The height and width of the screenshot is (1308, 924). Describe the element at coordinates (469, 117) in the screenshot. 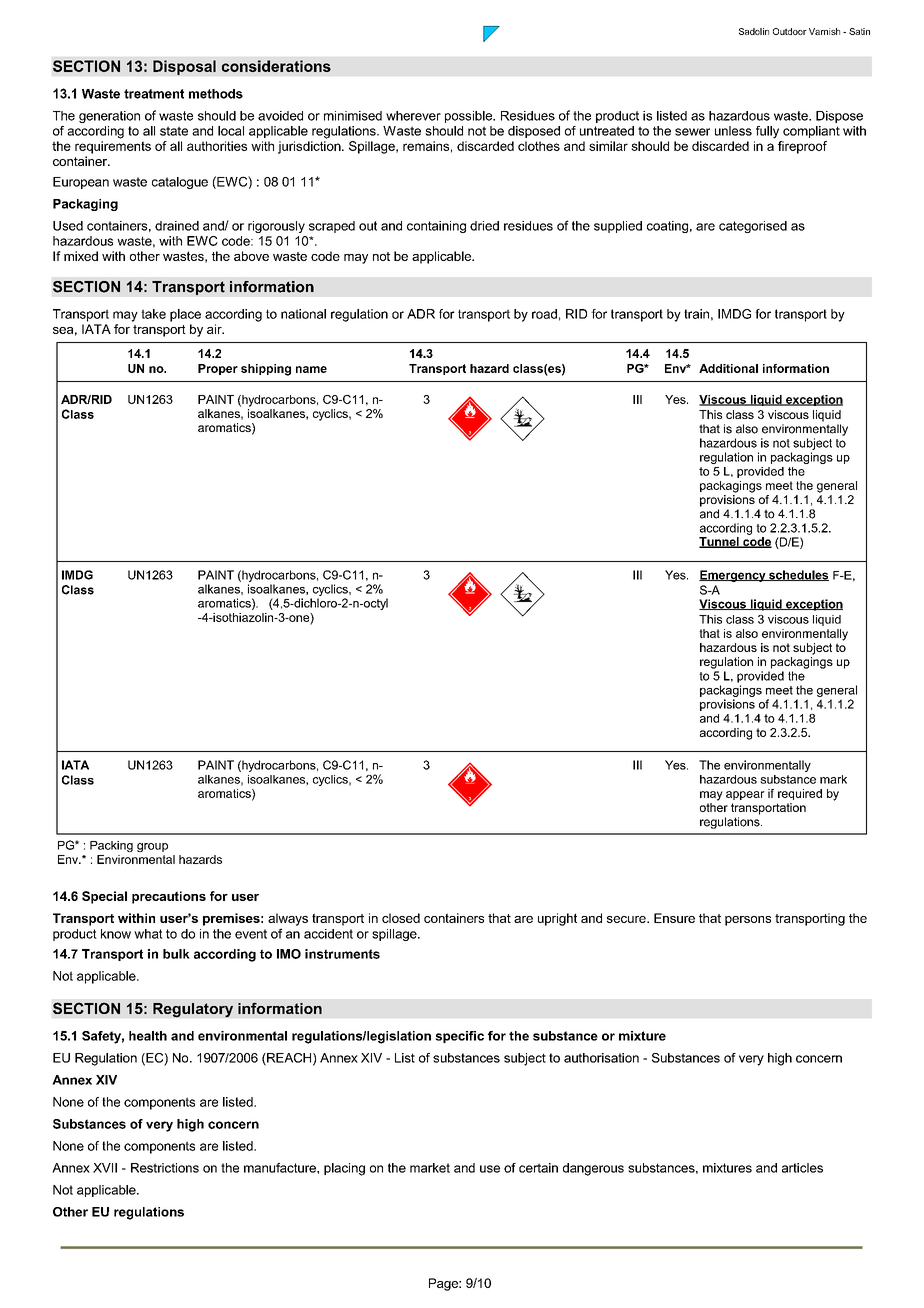

I see `possible` at that location.
